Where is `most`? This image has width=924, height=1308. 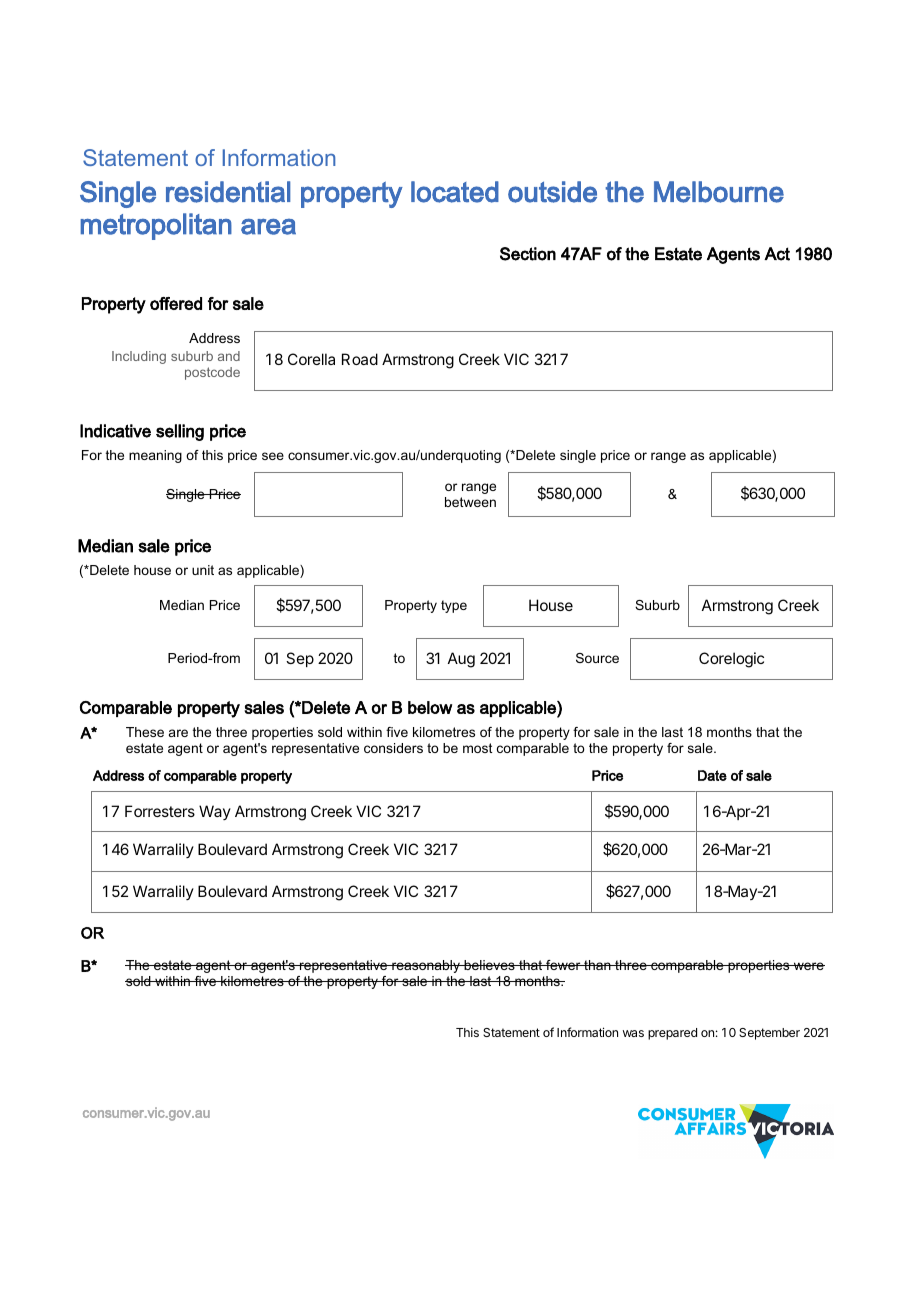
most is located at coordinates (478, 748).
